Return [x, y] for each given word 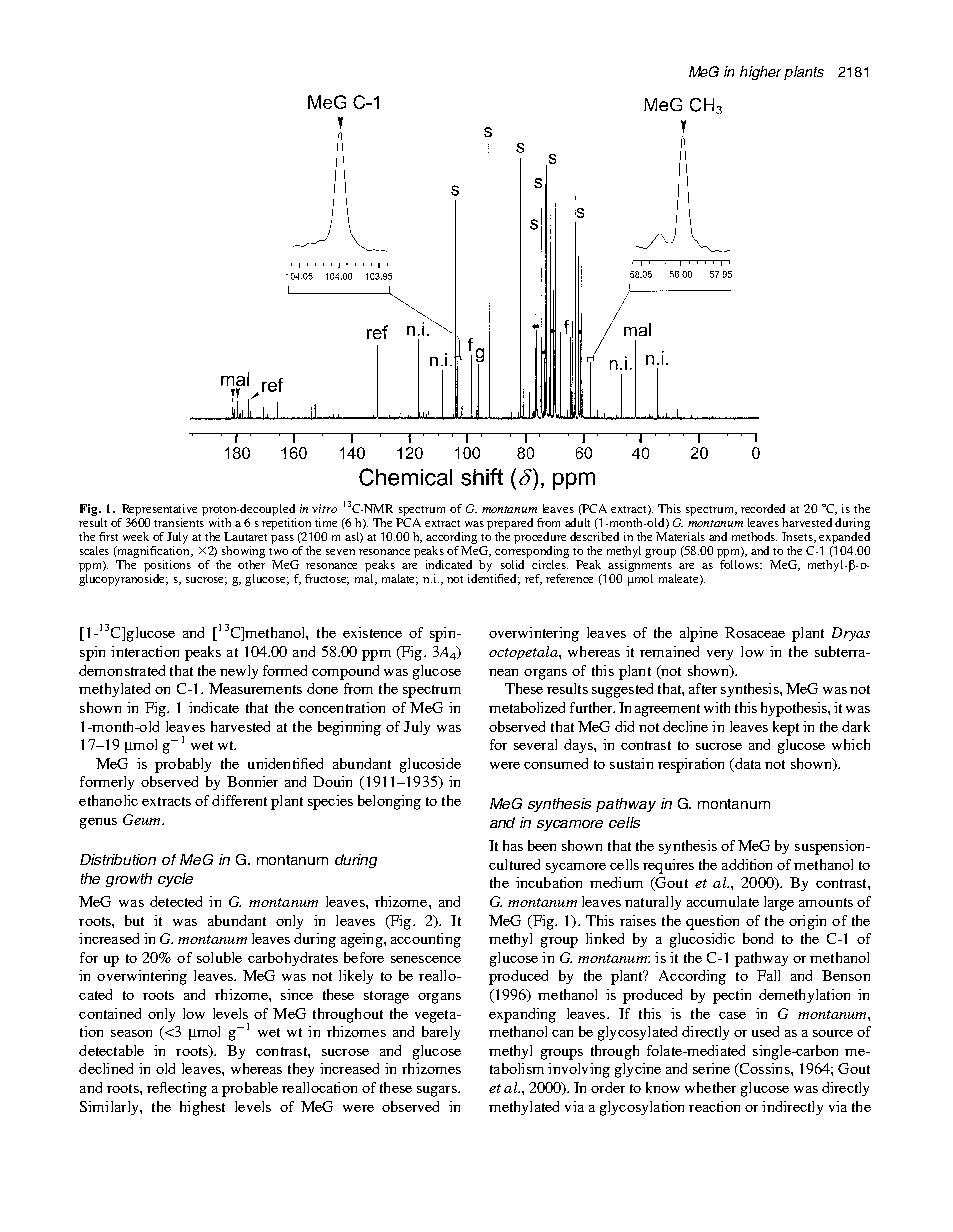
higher [760, 73]
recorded [763, 508]
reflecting [177, 1089]
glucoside [430, 765]
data [747, 763]
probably [183, 765]
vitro [324, 508]
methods [754, 536]
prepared [510, 525]
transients [179, 522]
